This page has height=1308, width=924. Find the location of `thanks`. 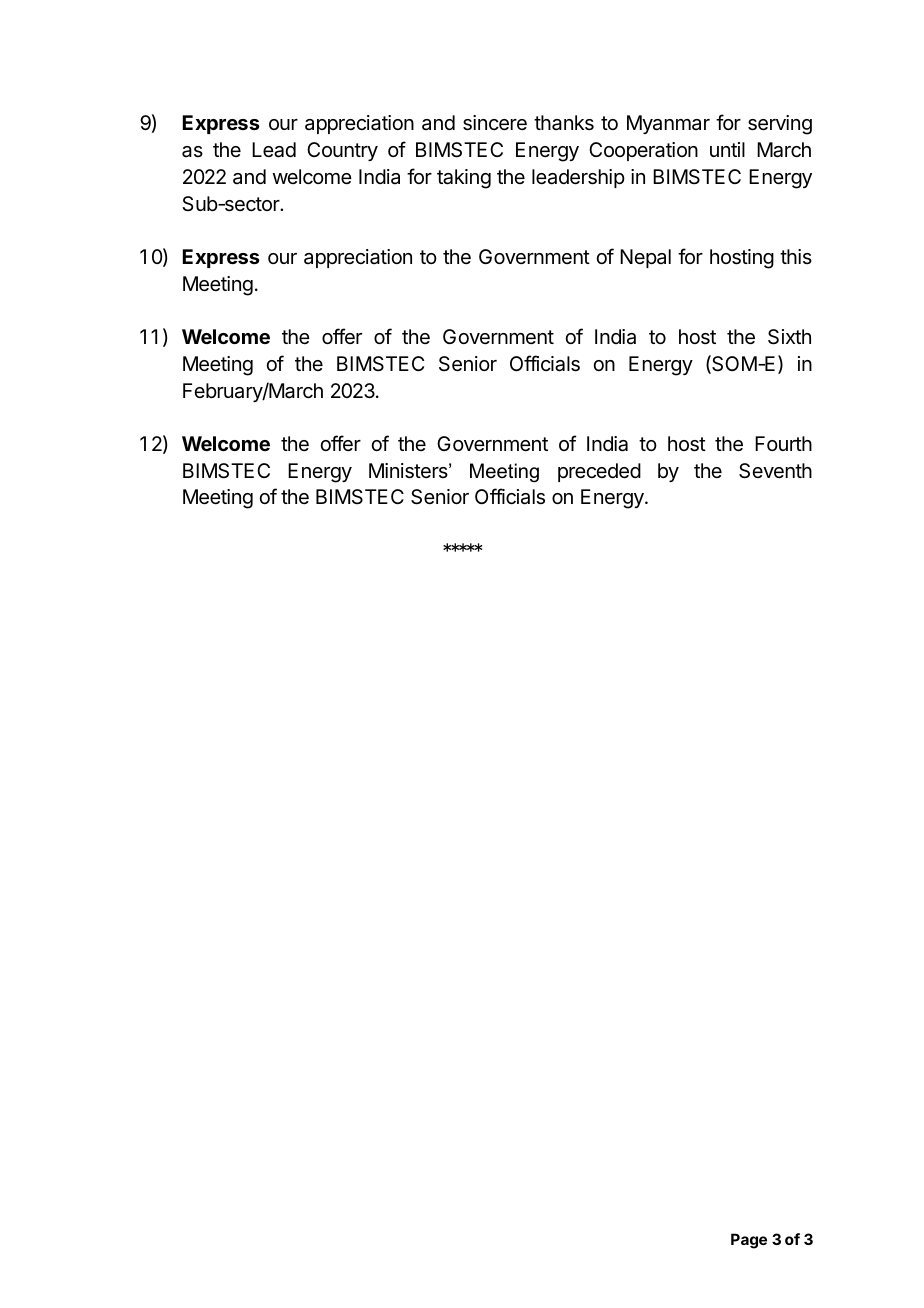

thanks is located at coordinates (564, 123).
